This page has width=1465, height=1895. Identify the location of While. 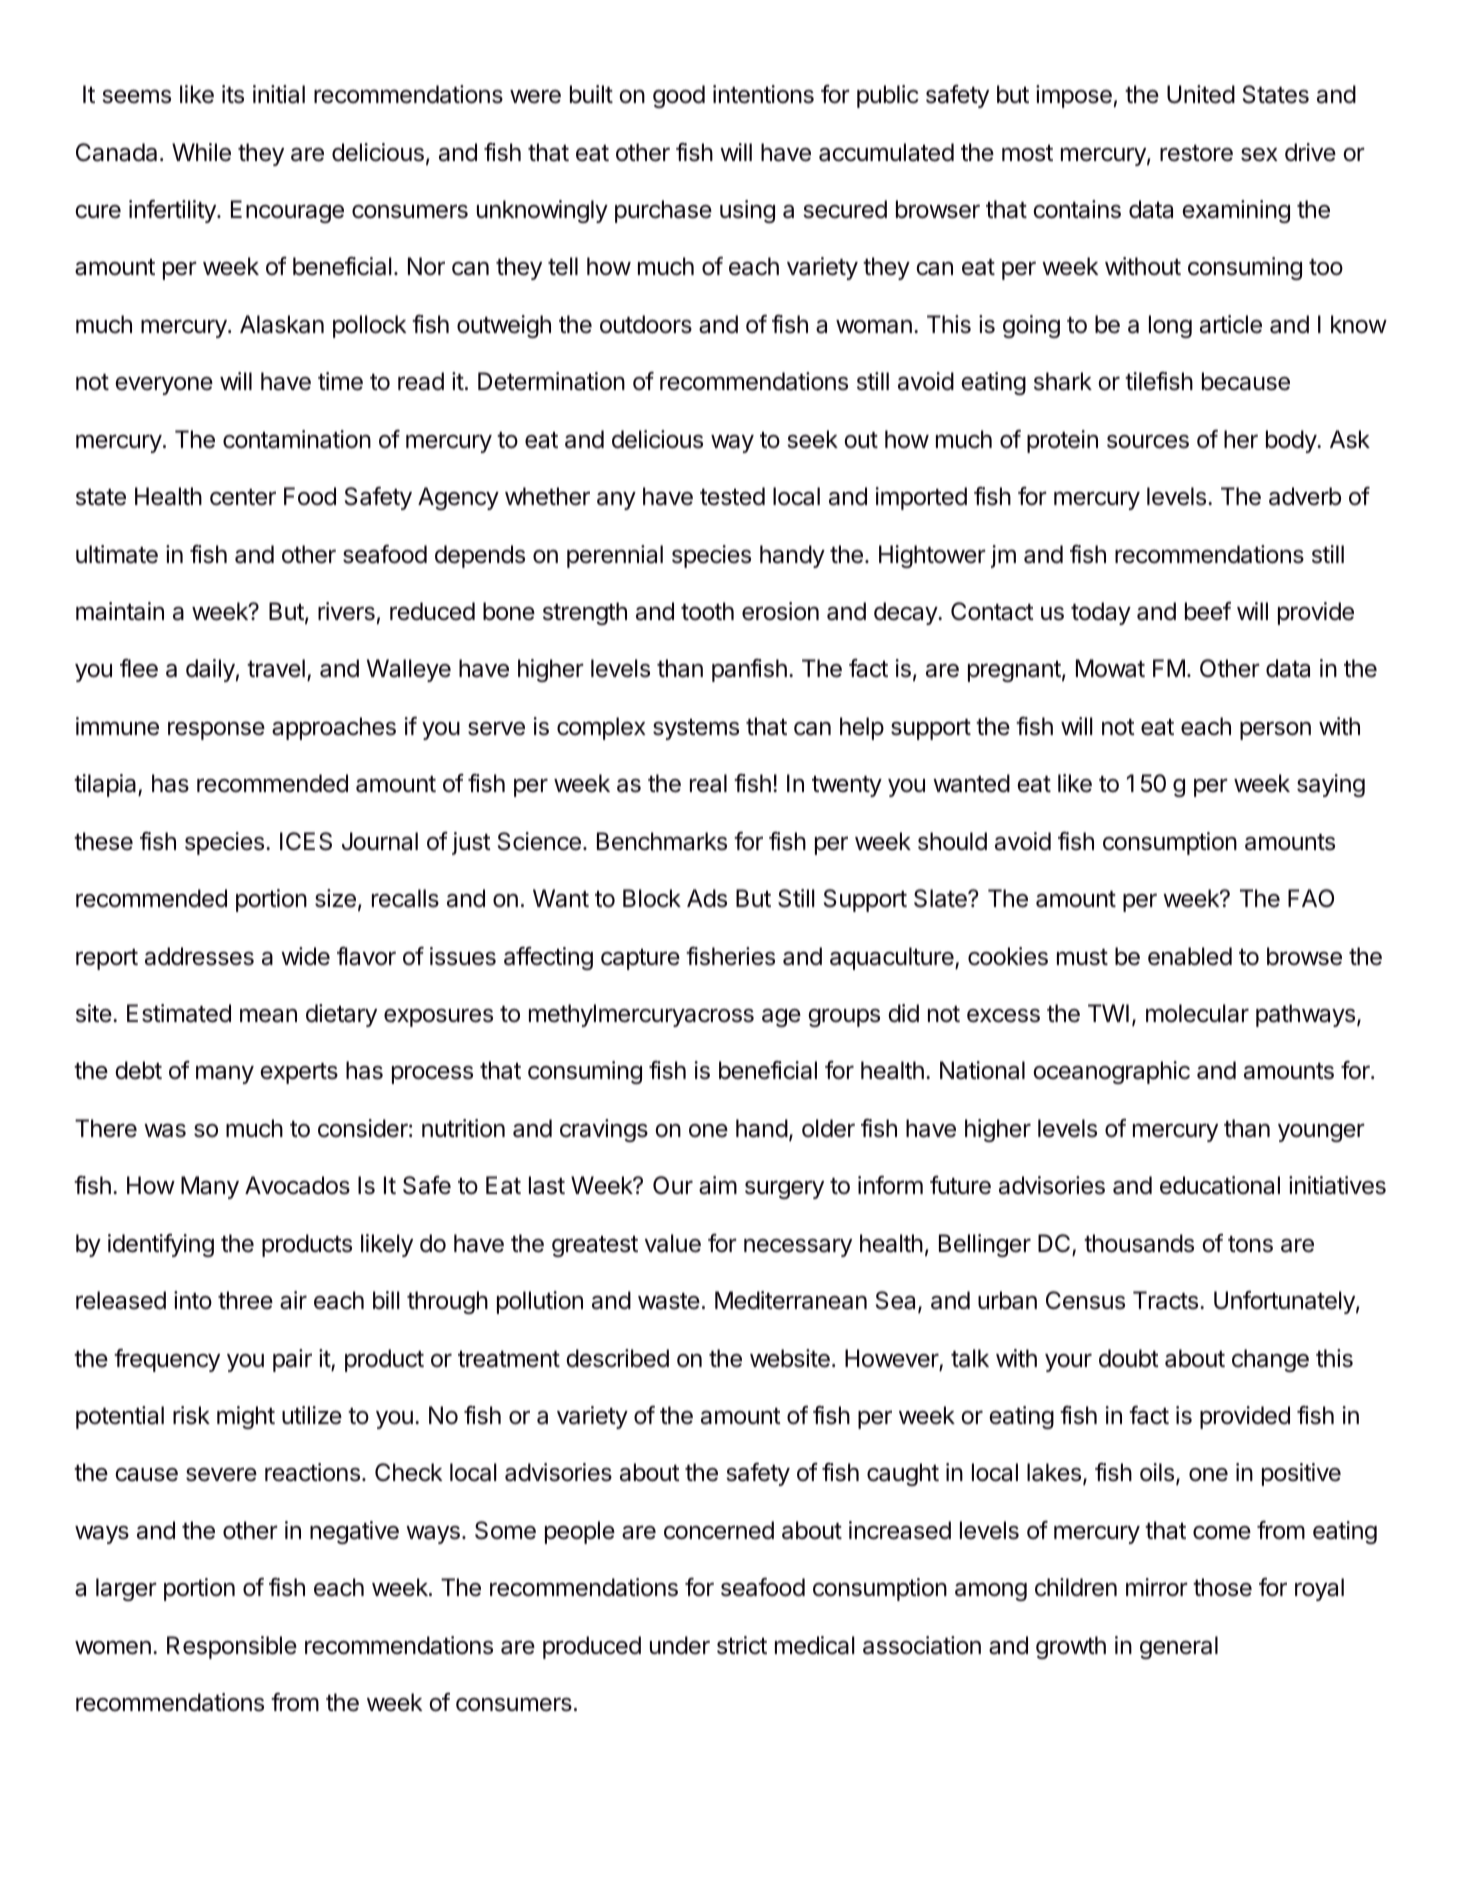
(201, 152).
